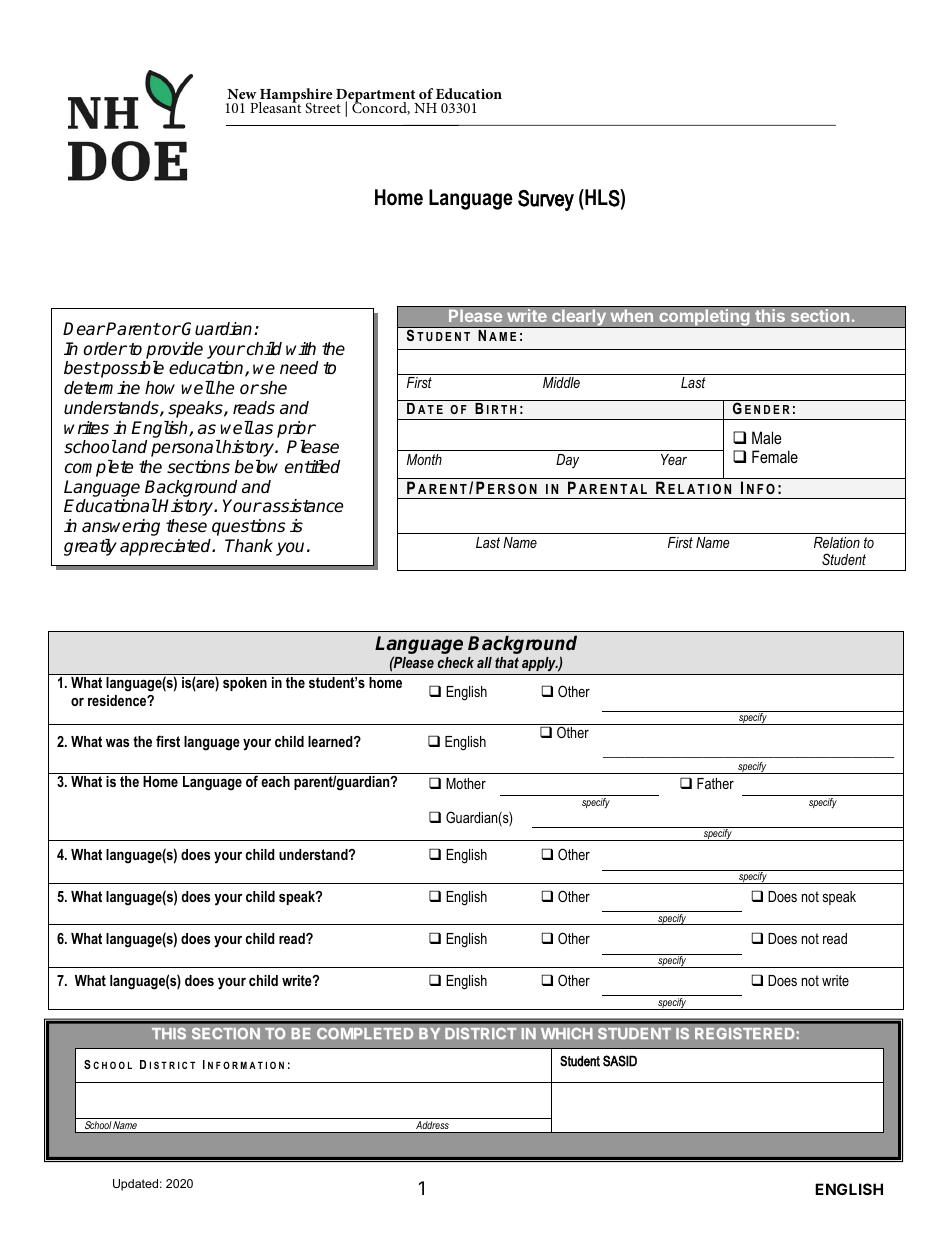 The image size is (952, 1233). Describe the element at coordinates (186, 448) in the screenshot. I see `personal` at that location.
